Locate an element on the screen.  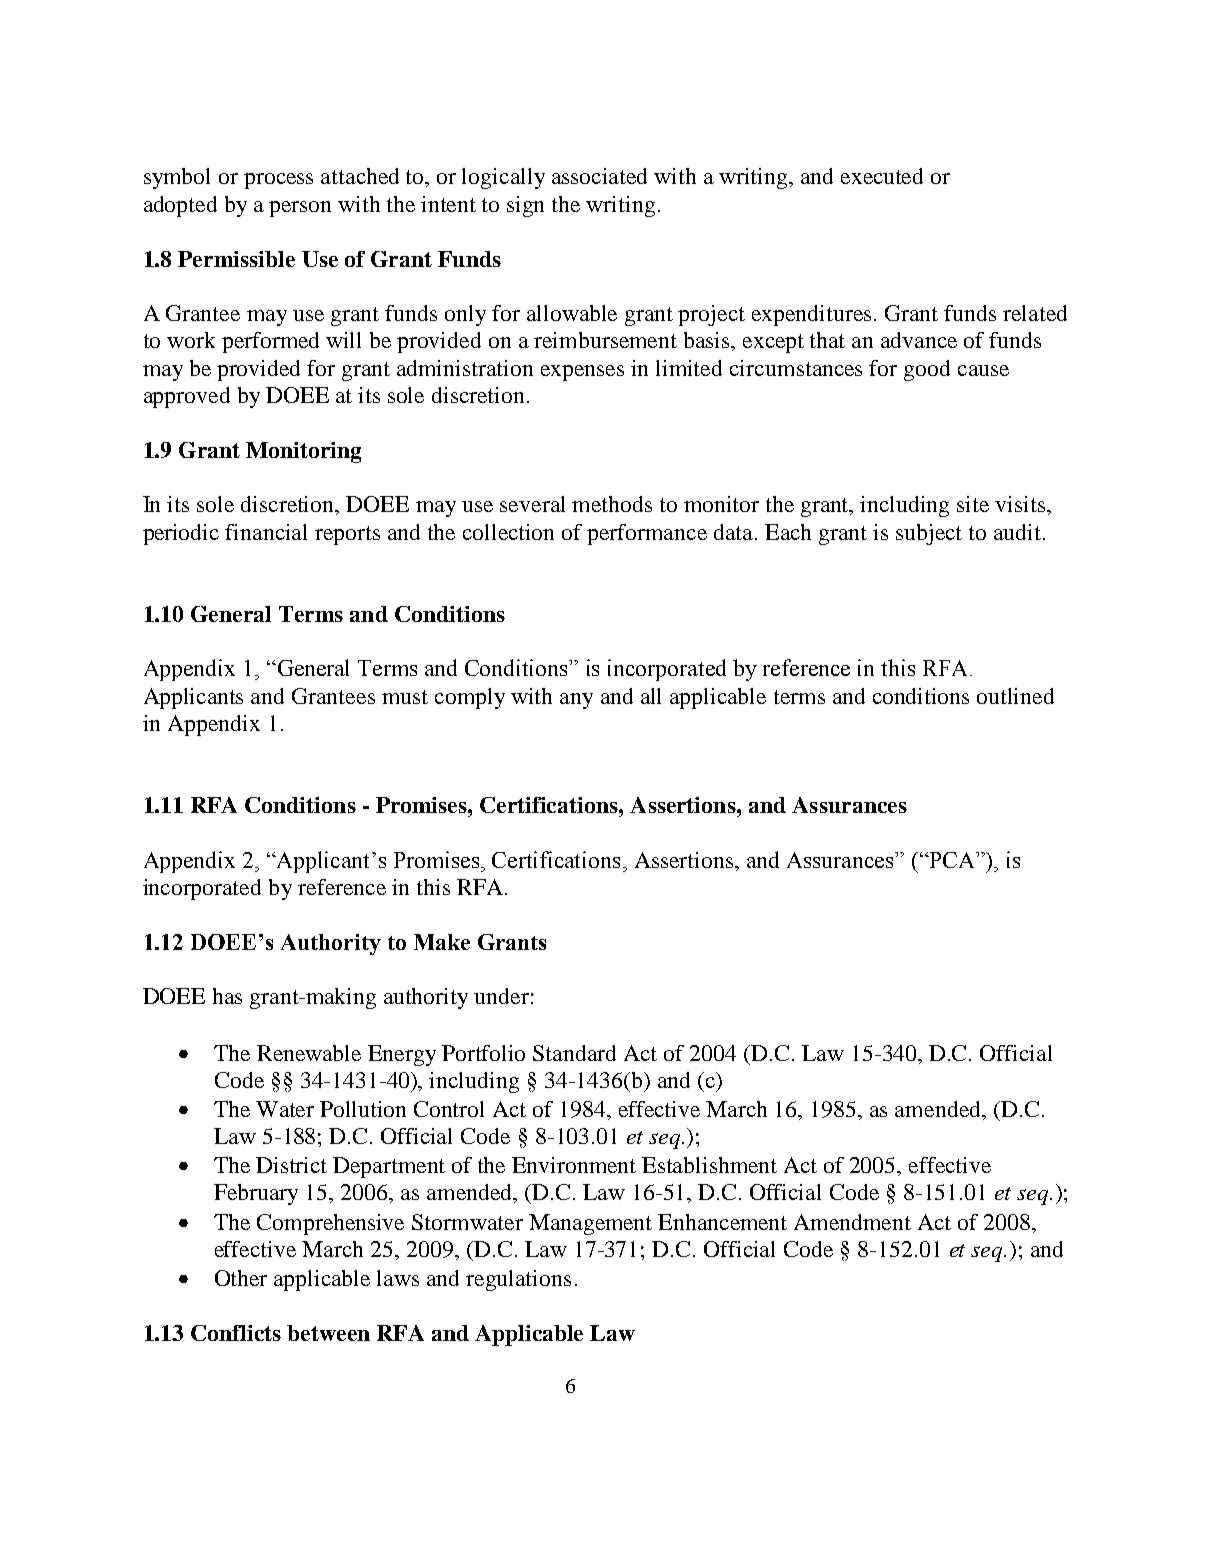
person is located at coordinates (300, 209).
